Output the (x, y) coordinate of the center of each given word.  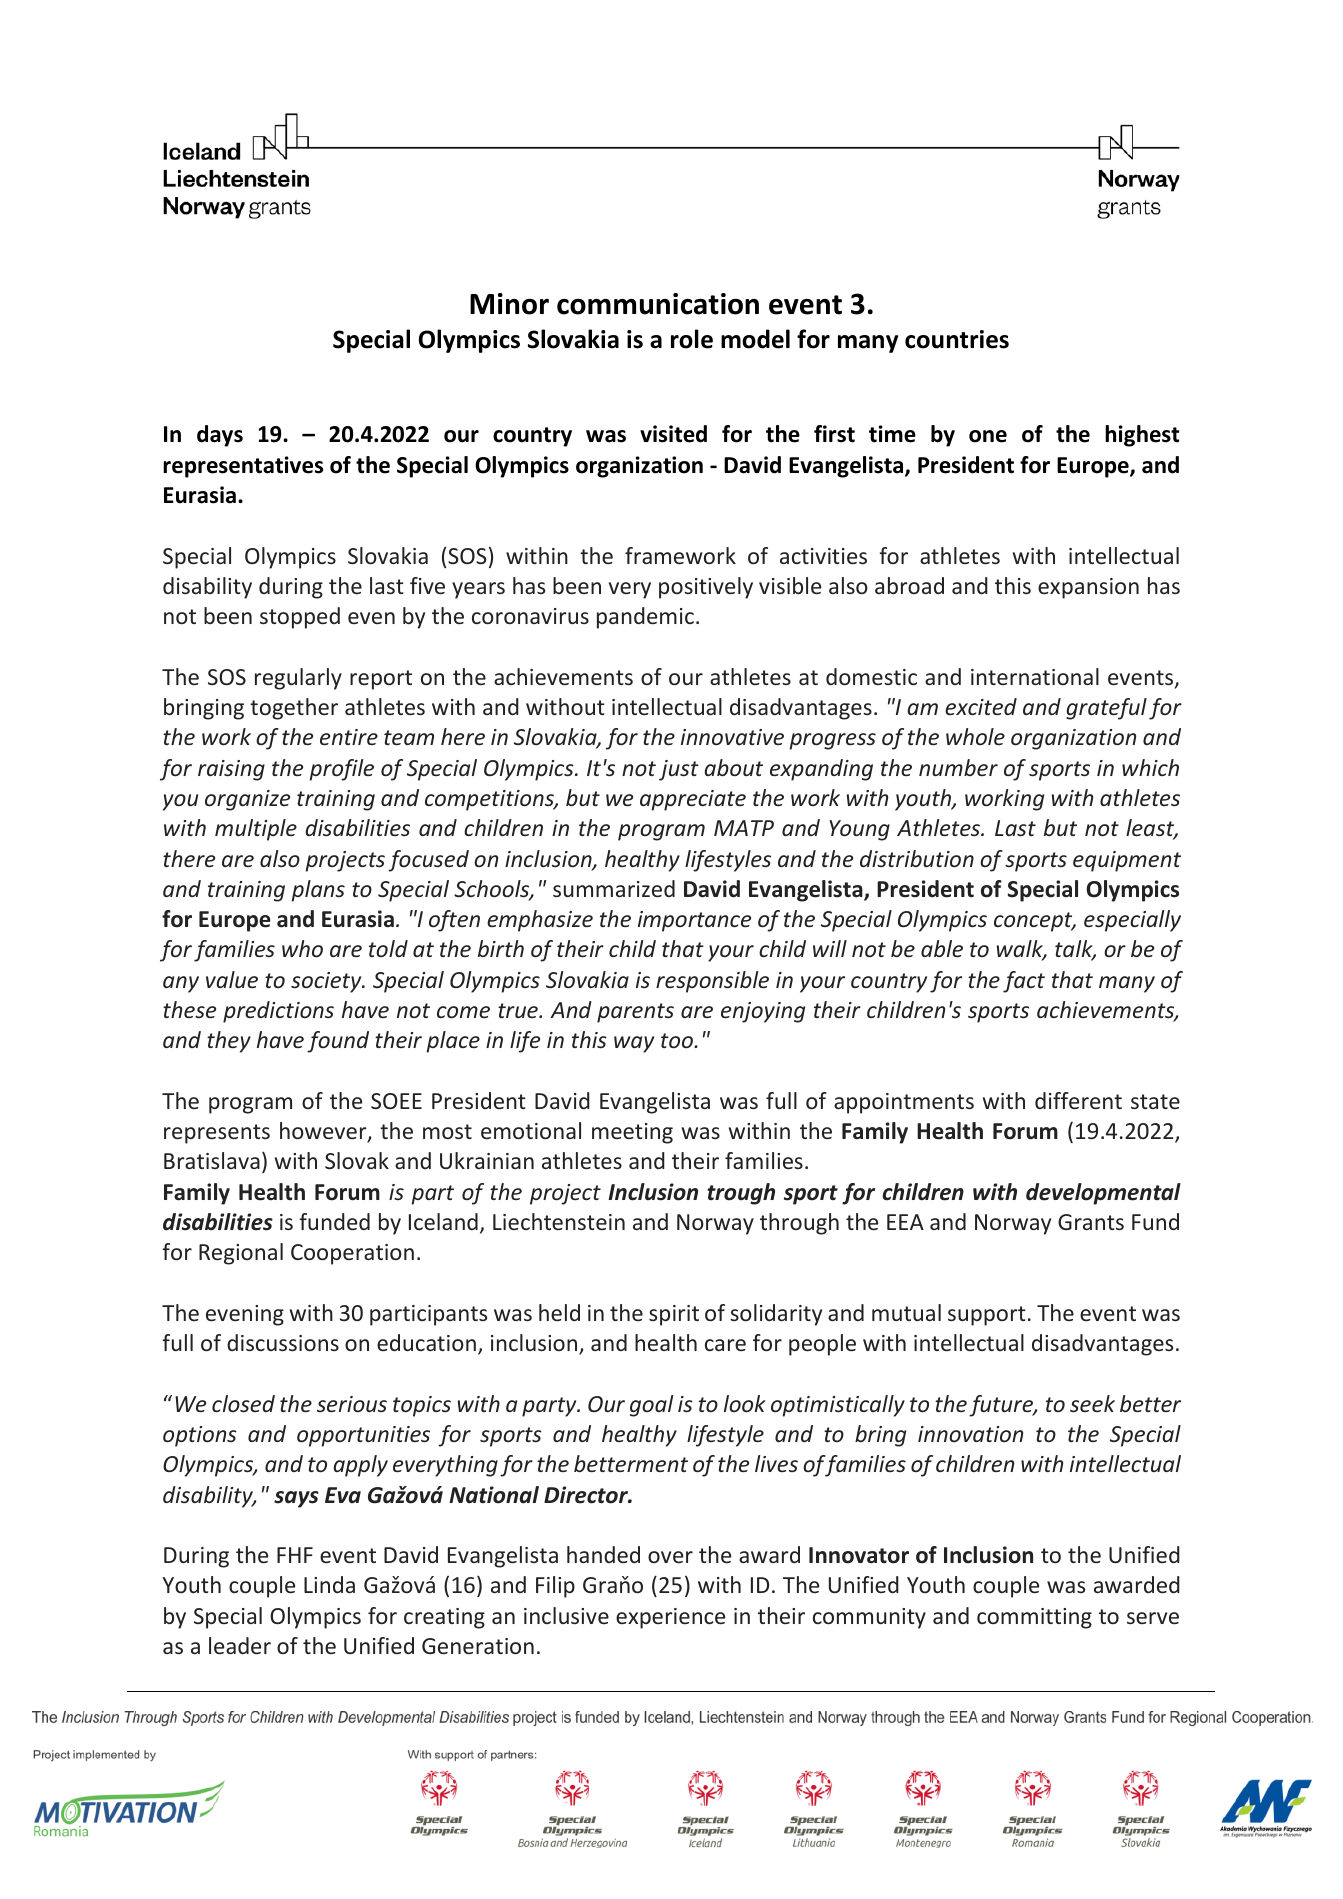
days (220, 436)
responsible (712, 982)
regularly (298, 679)
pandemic (645, 618)
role (692, 339)
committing (1034, 1618)
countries (957, 339)
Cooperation (352, 1254)
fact (1024, 982)
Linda (329, 1584)
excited (981, 706)
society (327, 982)
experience (670, 1618)
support (987, 1316)
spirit (674, 1315)
